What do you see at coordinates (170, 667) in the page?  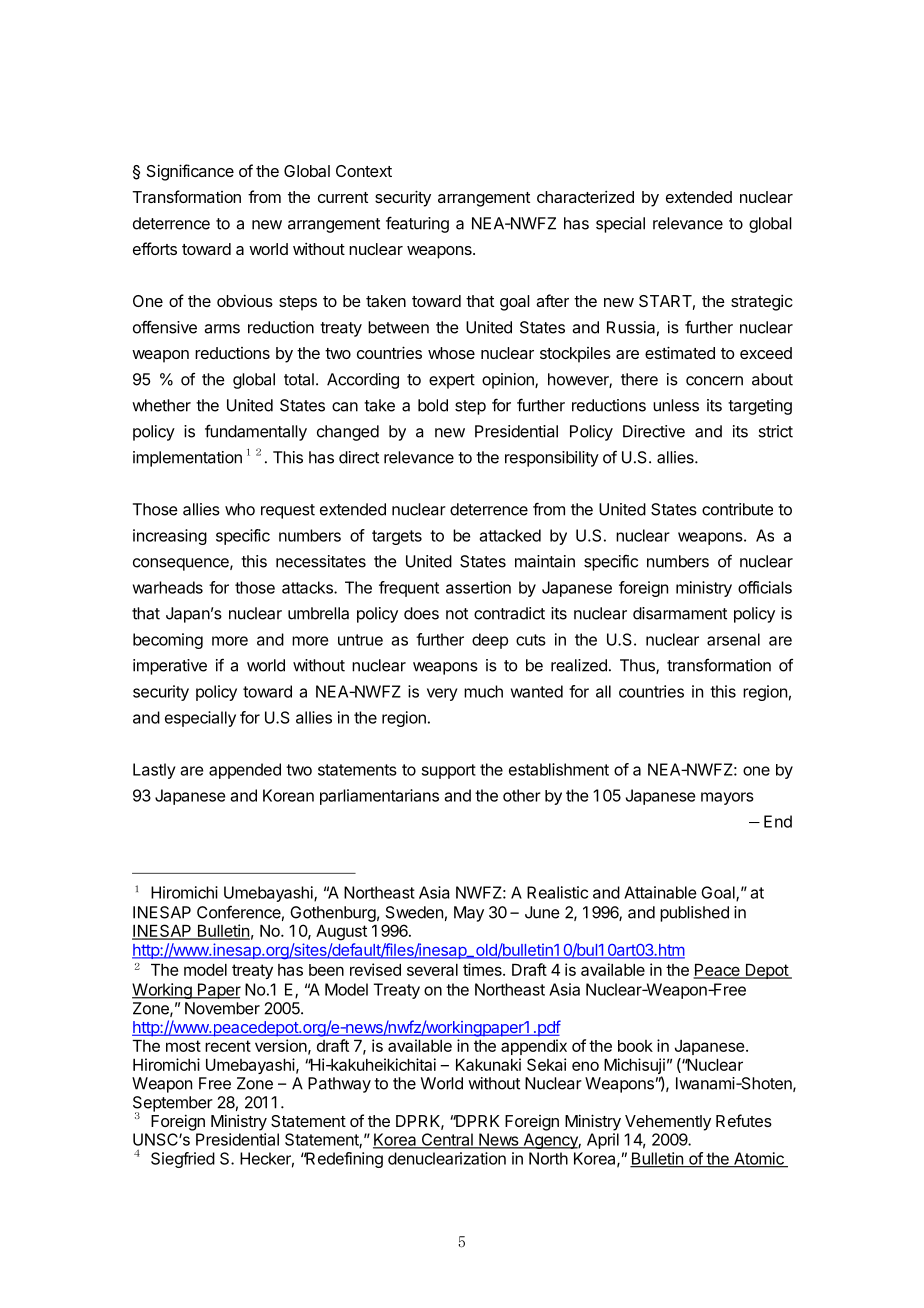 I see `imperative` at bounding box center [170, 667].
